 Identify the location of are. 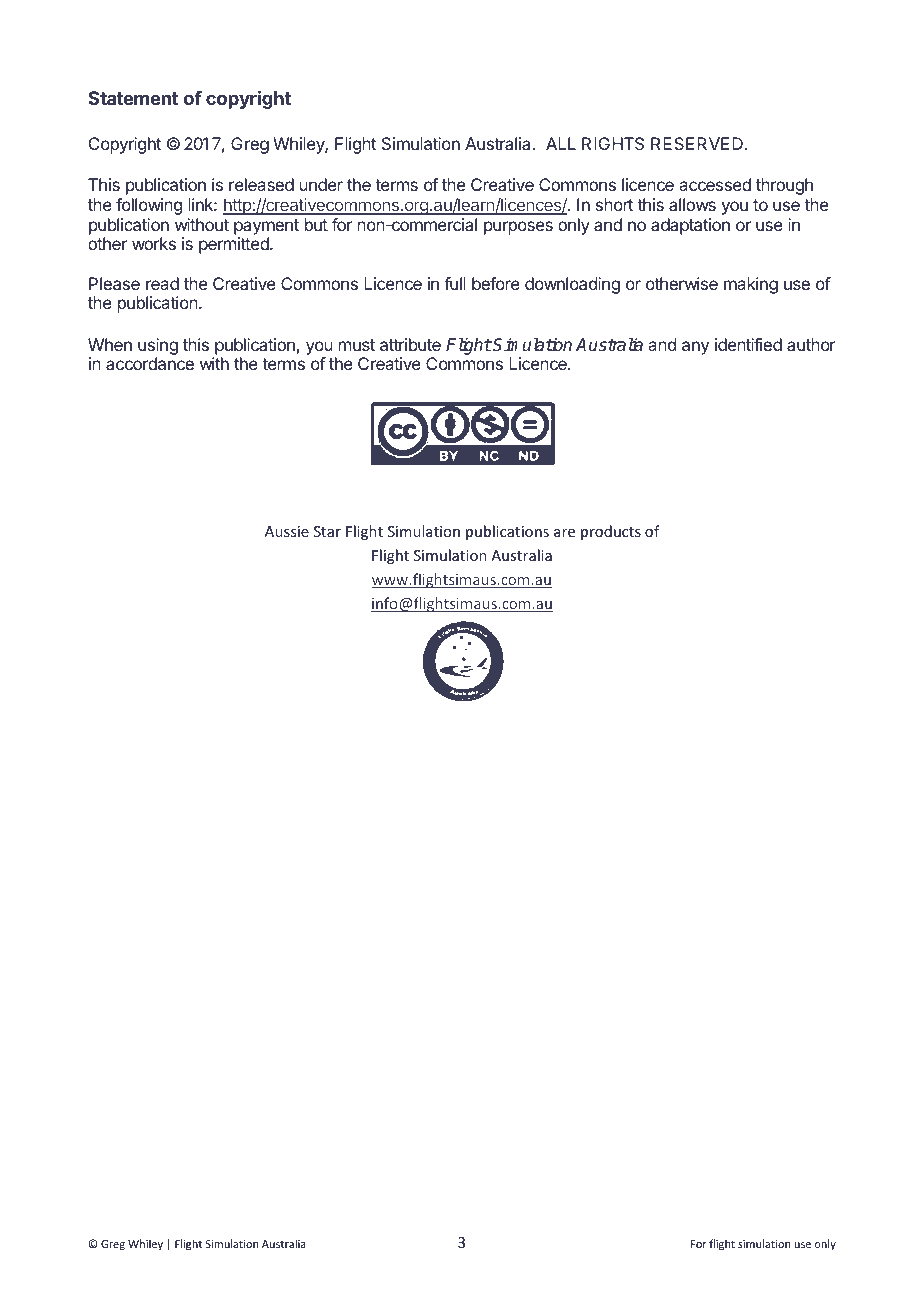
(564, 533).
